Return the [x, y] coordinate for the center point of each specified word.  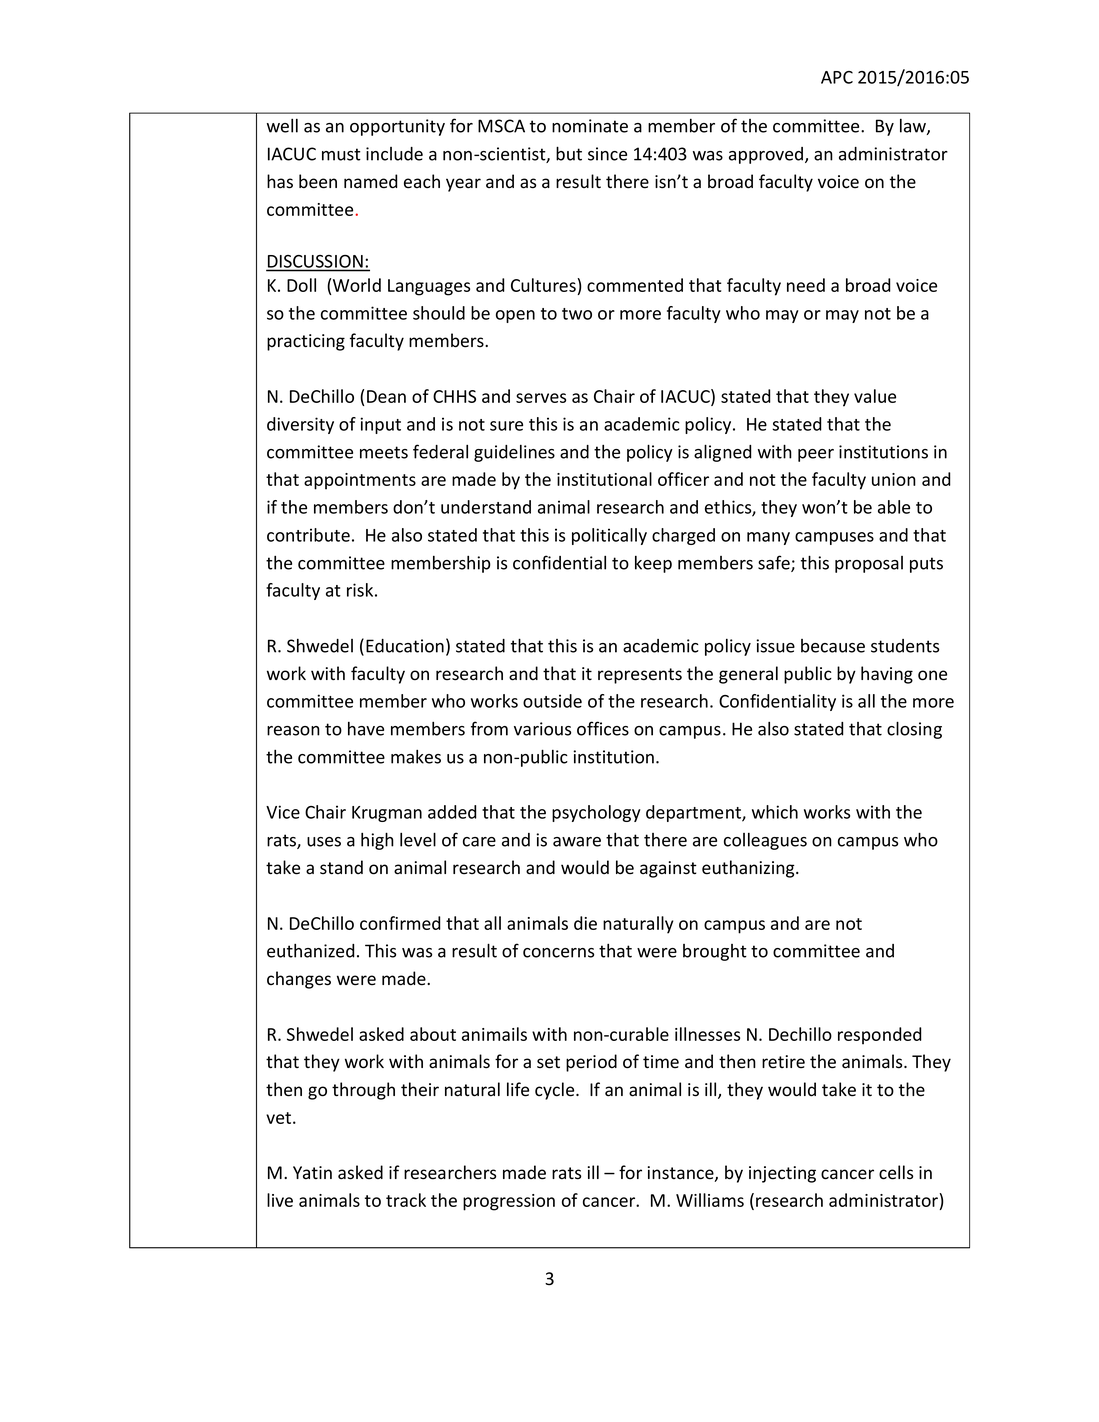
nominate [590, 126]
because [833, 646]
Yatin [312, 1172]
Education [405, 646]
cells [896, 1172]
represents [640, 676]
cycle [556, 1091]
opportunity [397, 127]
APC [837, 77]
